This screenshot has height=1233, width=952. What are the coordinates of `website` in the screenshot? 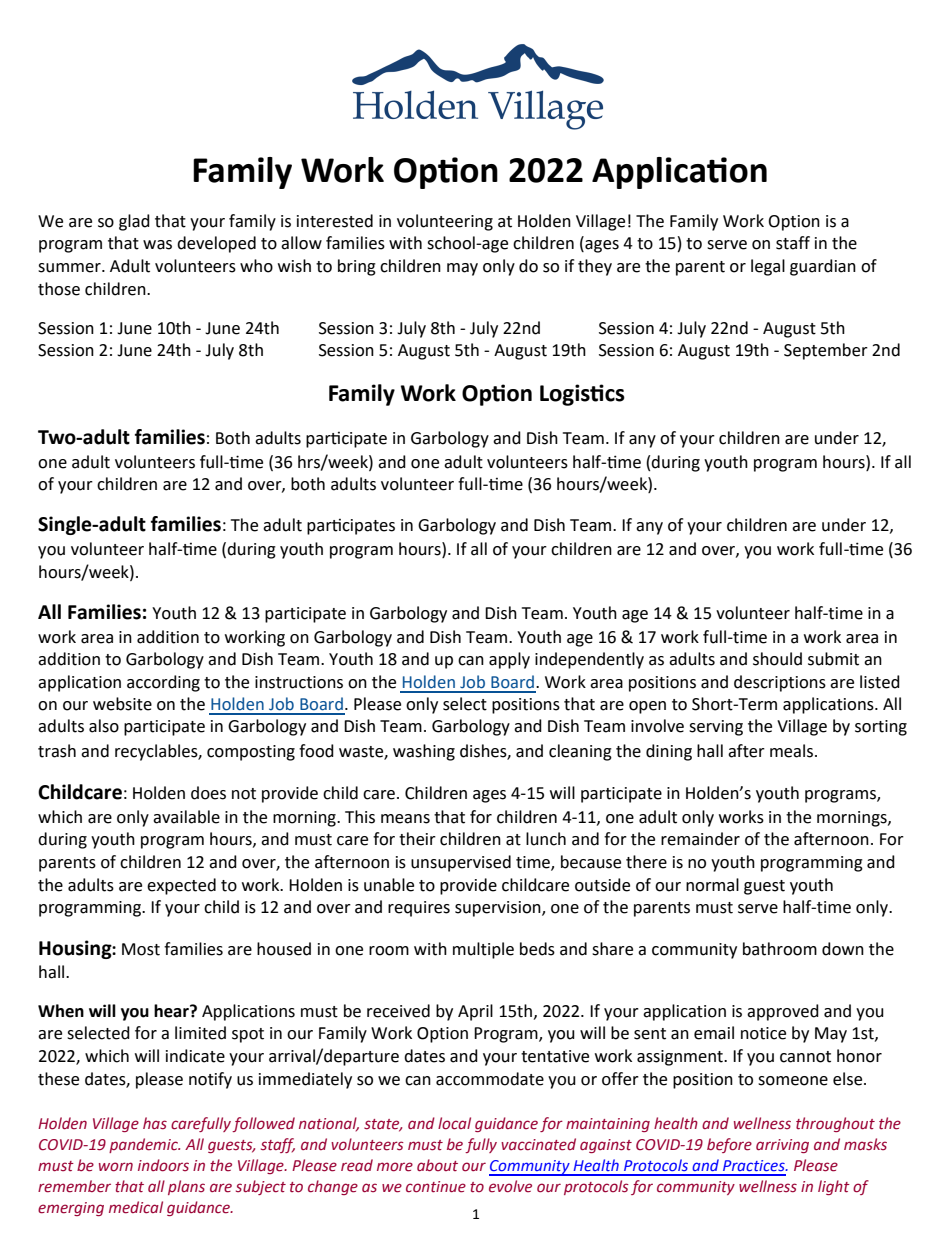 It's located at (122, 704).
